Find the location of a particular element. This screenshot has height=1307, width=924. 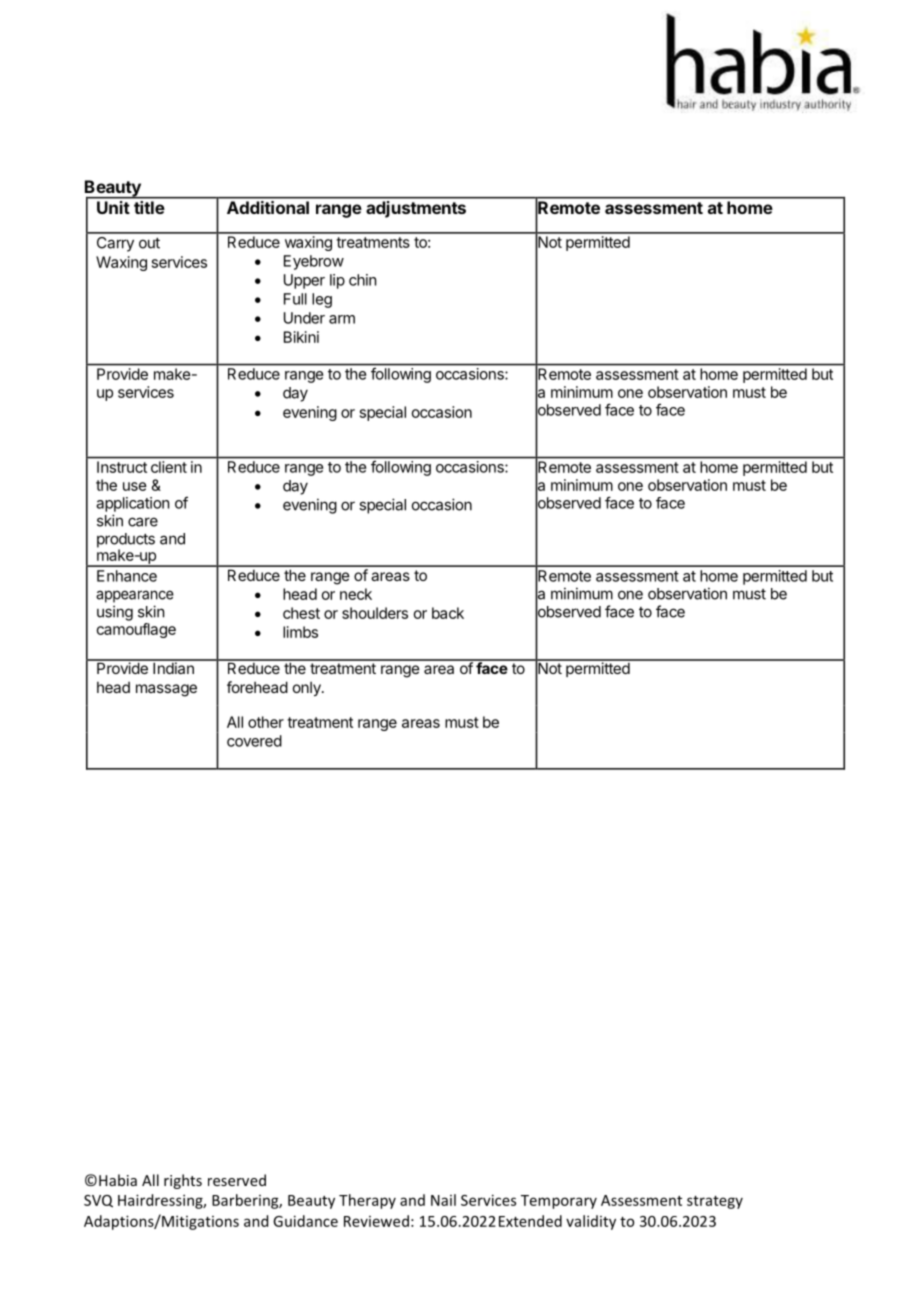

lip is located at coordinates (337, 281).
